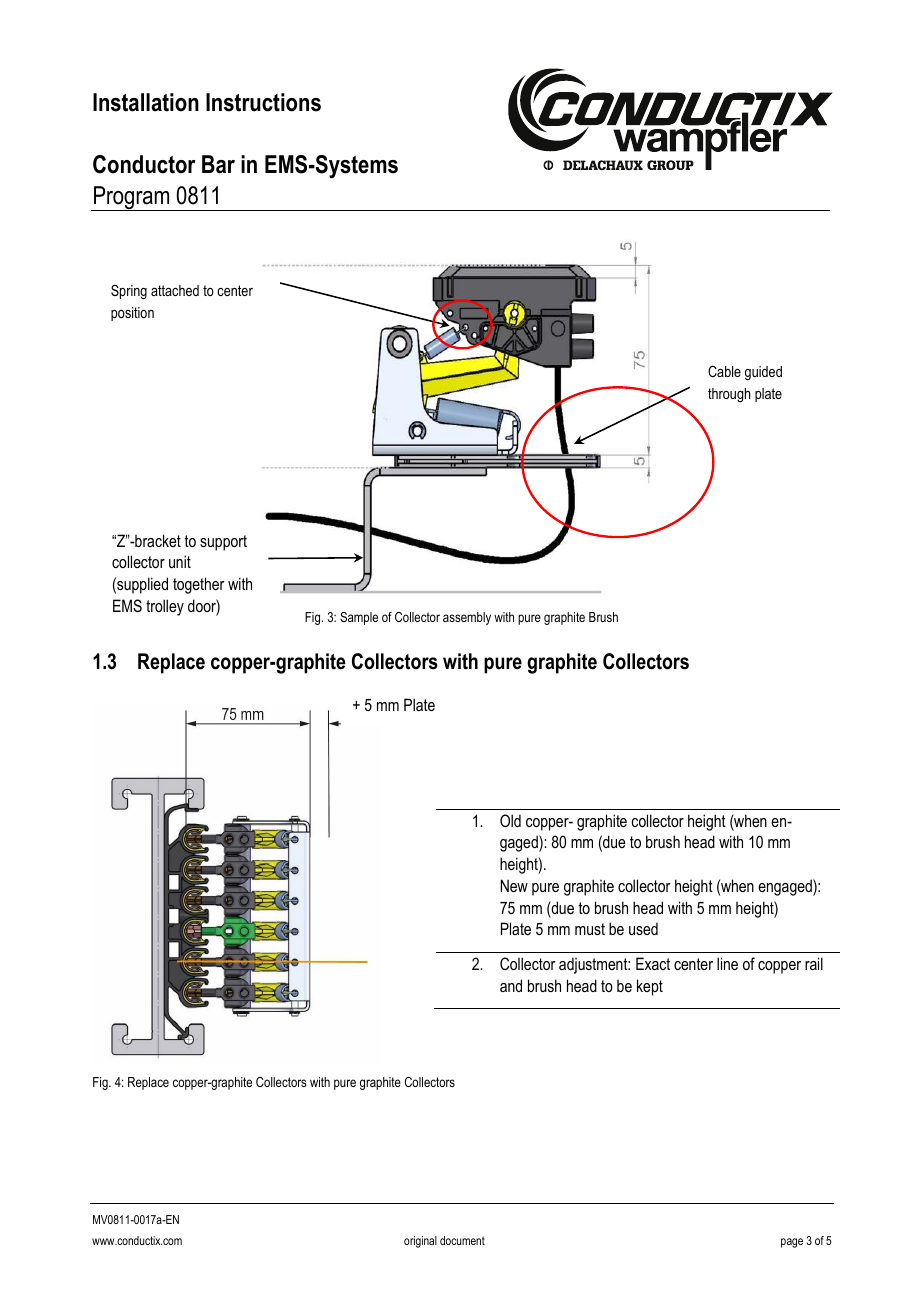 Image resolution: width=924 pixels, height=1308 pixels. I want to click on page, so click(792, 1243).
